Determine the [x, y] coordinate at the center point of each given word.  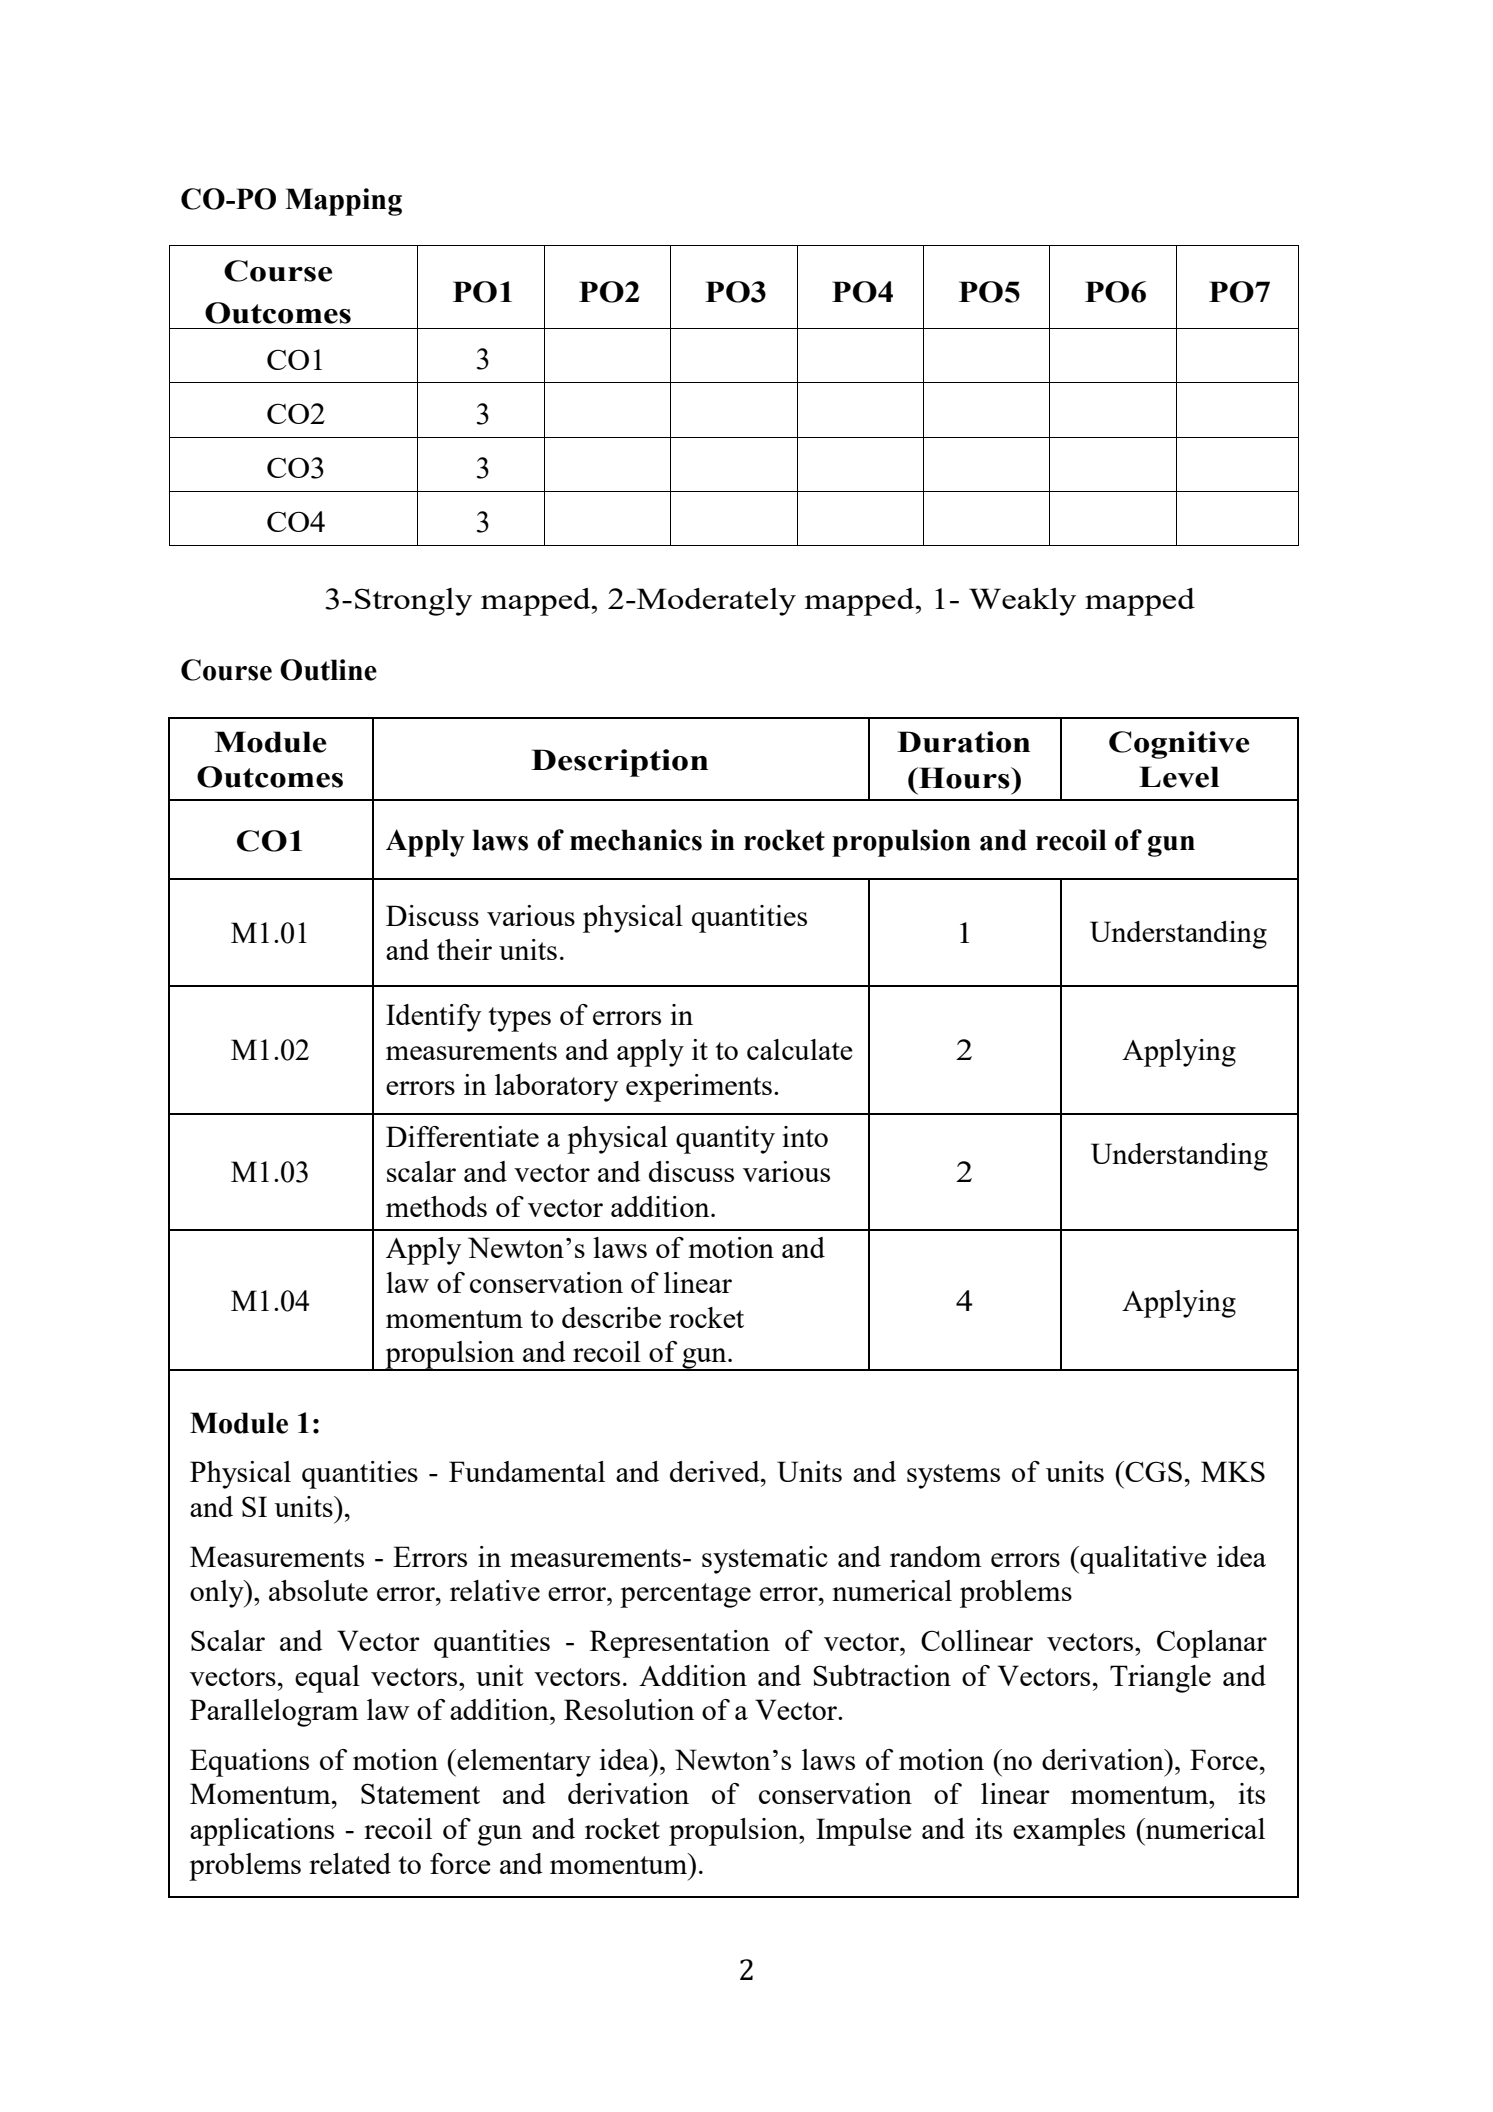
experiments [699, 1088]
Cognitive [1179, 745]
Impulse [864, 1832]
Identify [433, 1018]
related [350, 1863]
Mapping [343, 202]
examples [1069, 1832]
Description [619, 763]
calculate [800, 1049]
